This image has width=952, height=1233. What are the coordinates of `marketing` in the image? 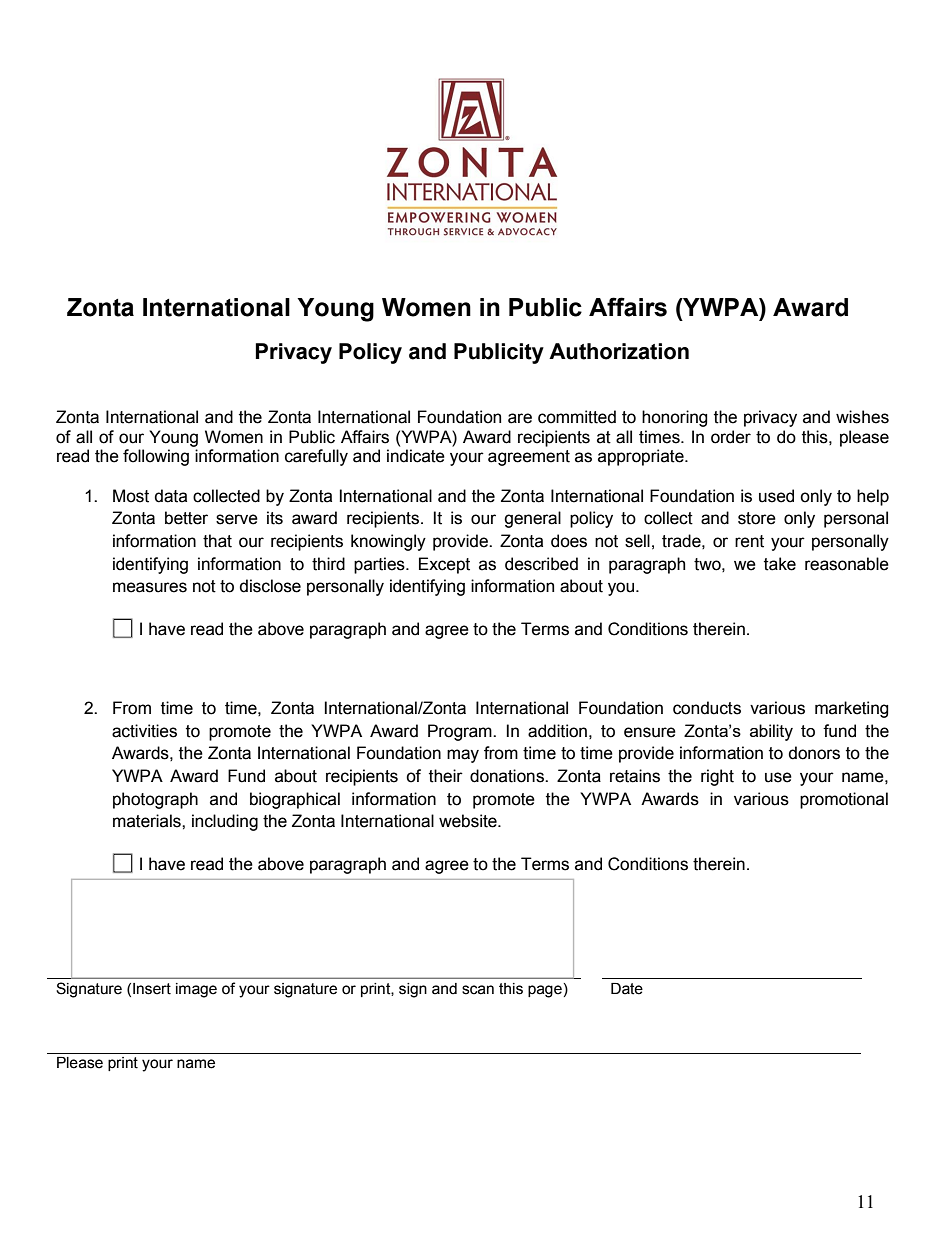 It's located at (852, 709).
